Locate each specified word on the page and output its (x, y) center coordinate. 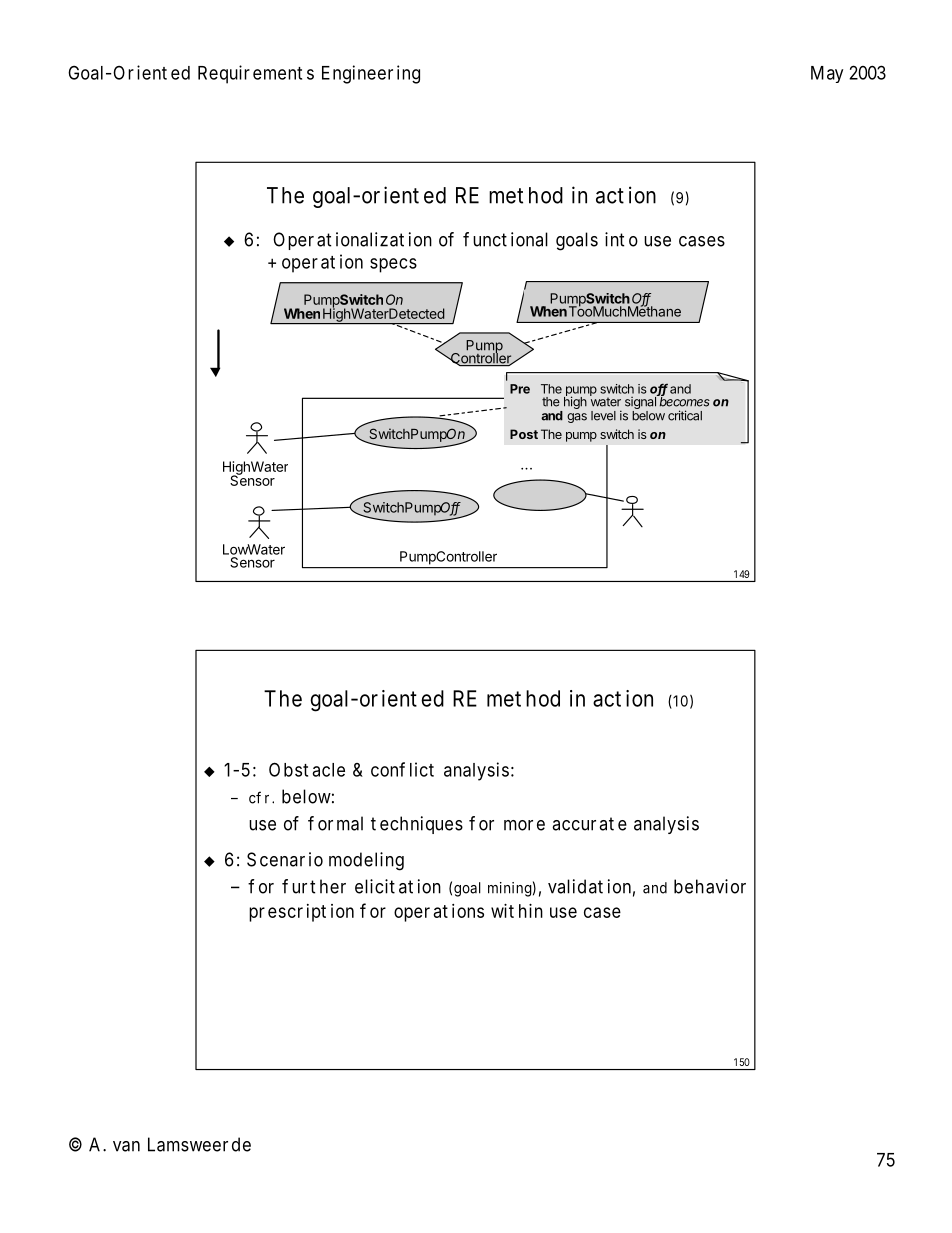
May (827, 74)
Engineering (371, 74)
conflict (402, 769)
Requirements (256, 74)
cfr (259, 797)
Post (524, 434)
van (126, 1146)
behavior (710, 886)
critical (685, 415)
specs (393, 265)
